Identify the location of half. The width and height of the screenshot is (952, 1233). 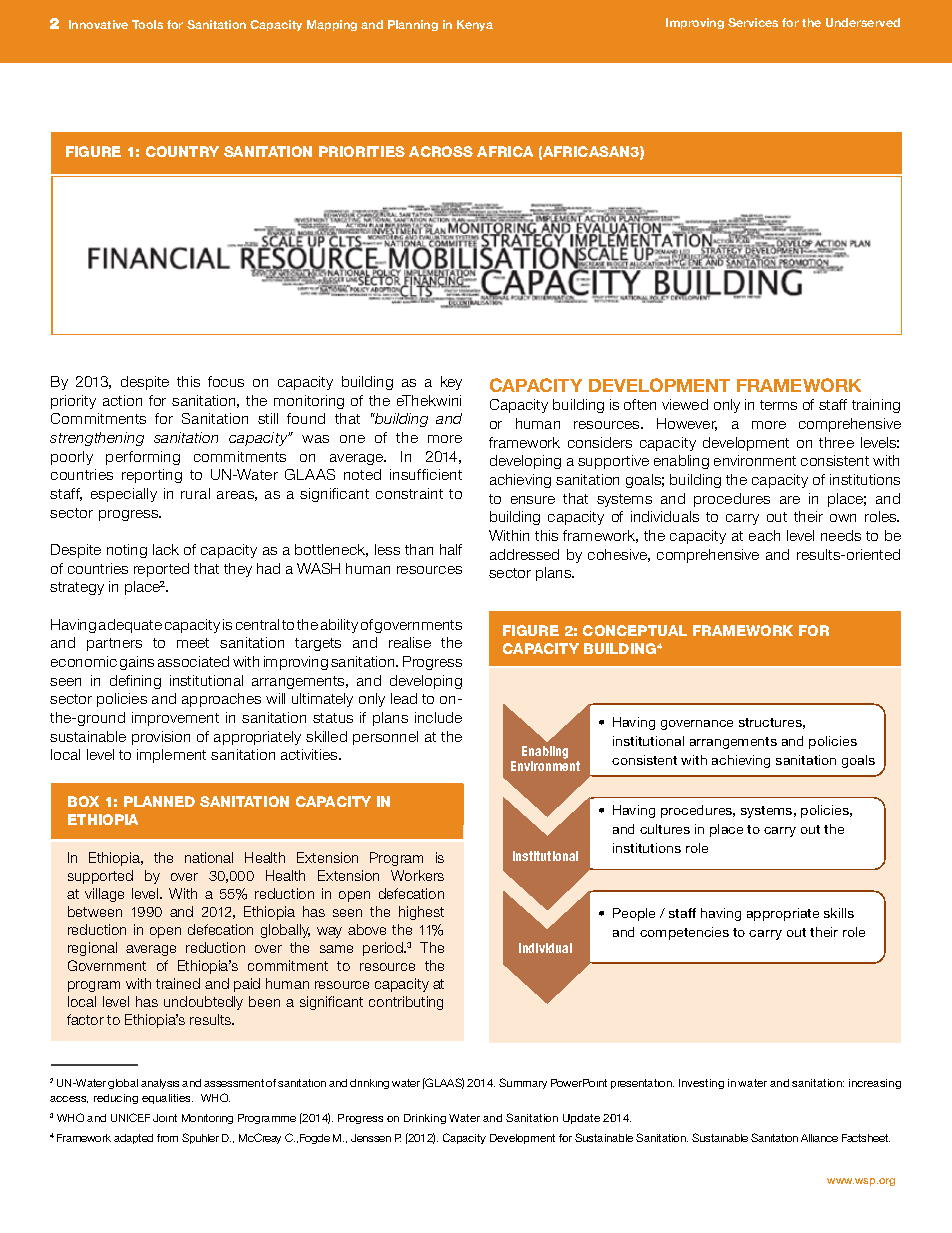
(451, 549).
